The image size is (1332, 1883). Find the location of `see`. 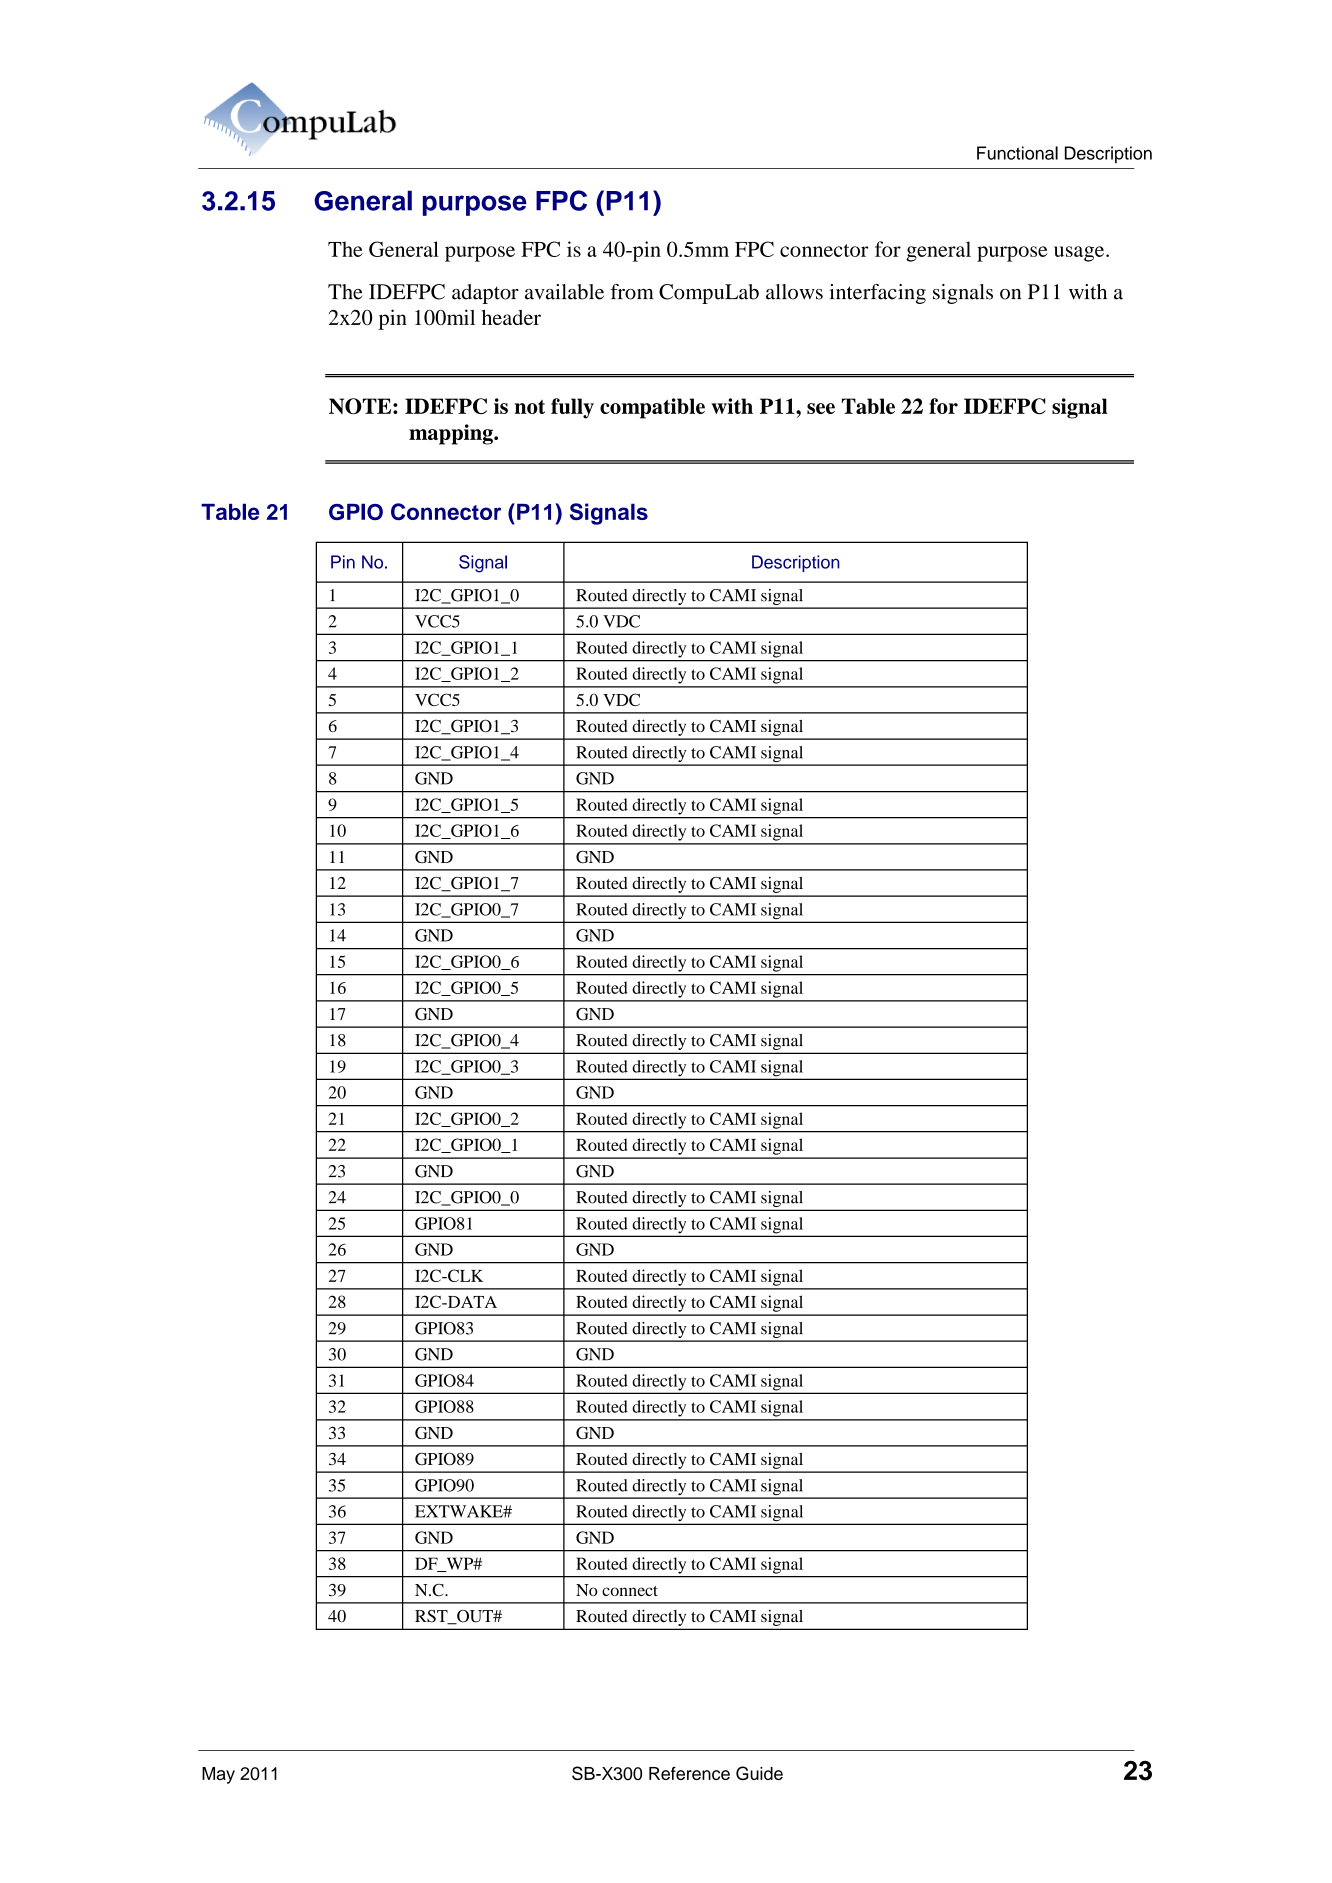

see is located at coordinates (821, 408).
